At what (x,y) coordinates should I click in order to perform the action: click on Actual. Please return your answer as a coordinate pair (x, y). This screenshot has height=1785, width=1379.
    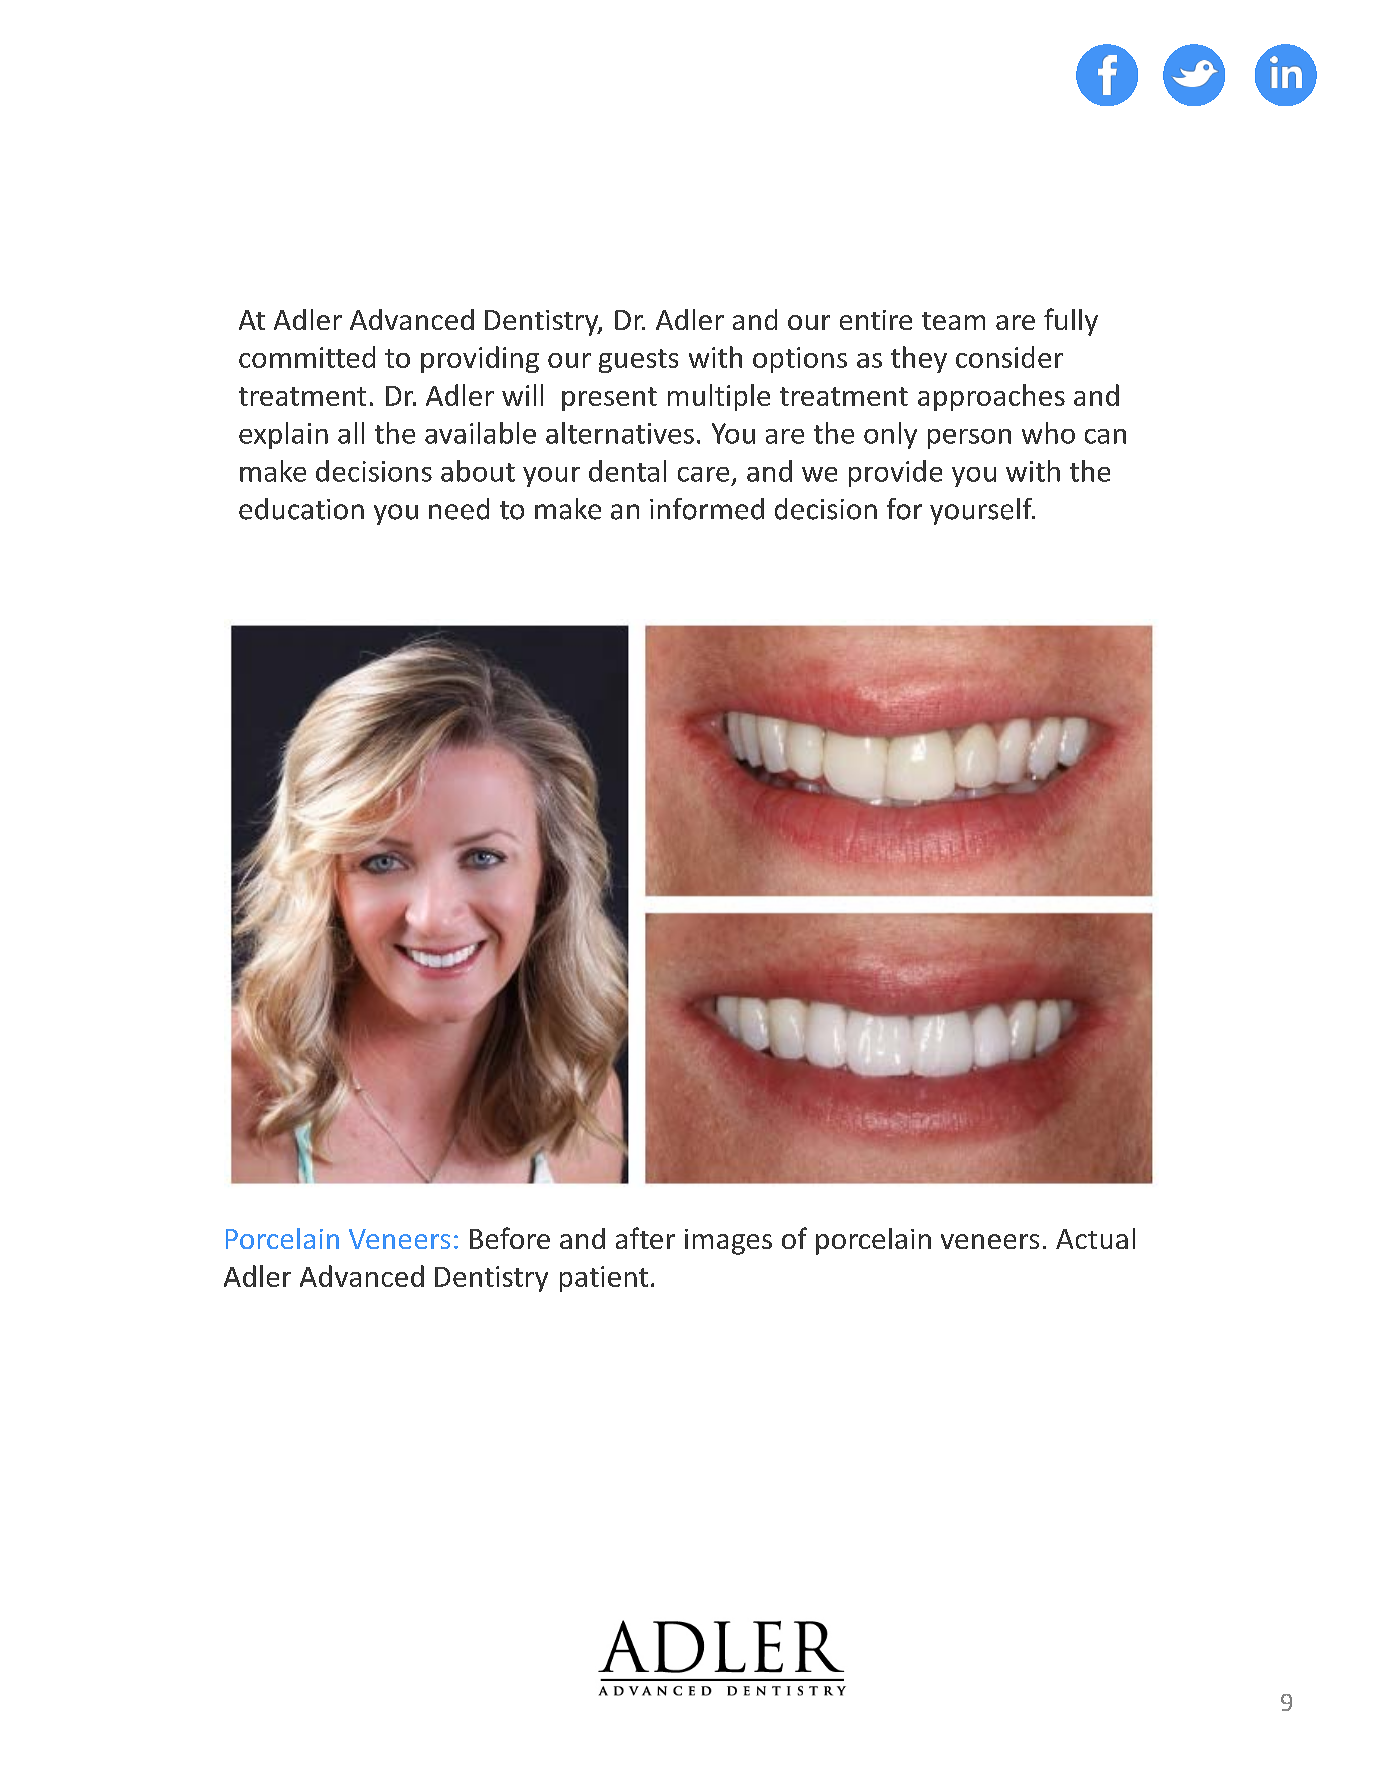
    Looking at the image, I should click on (1095, 1238).
